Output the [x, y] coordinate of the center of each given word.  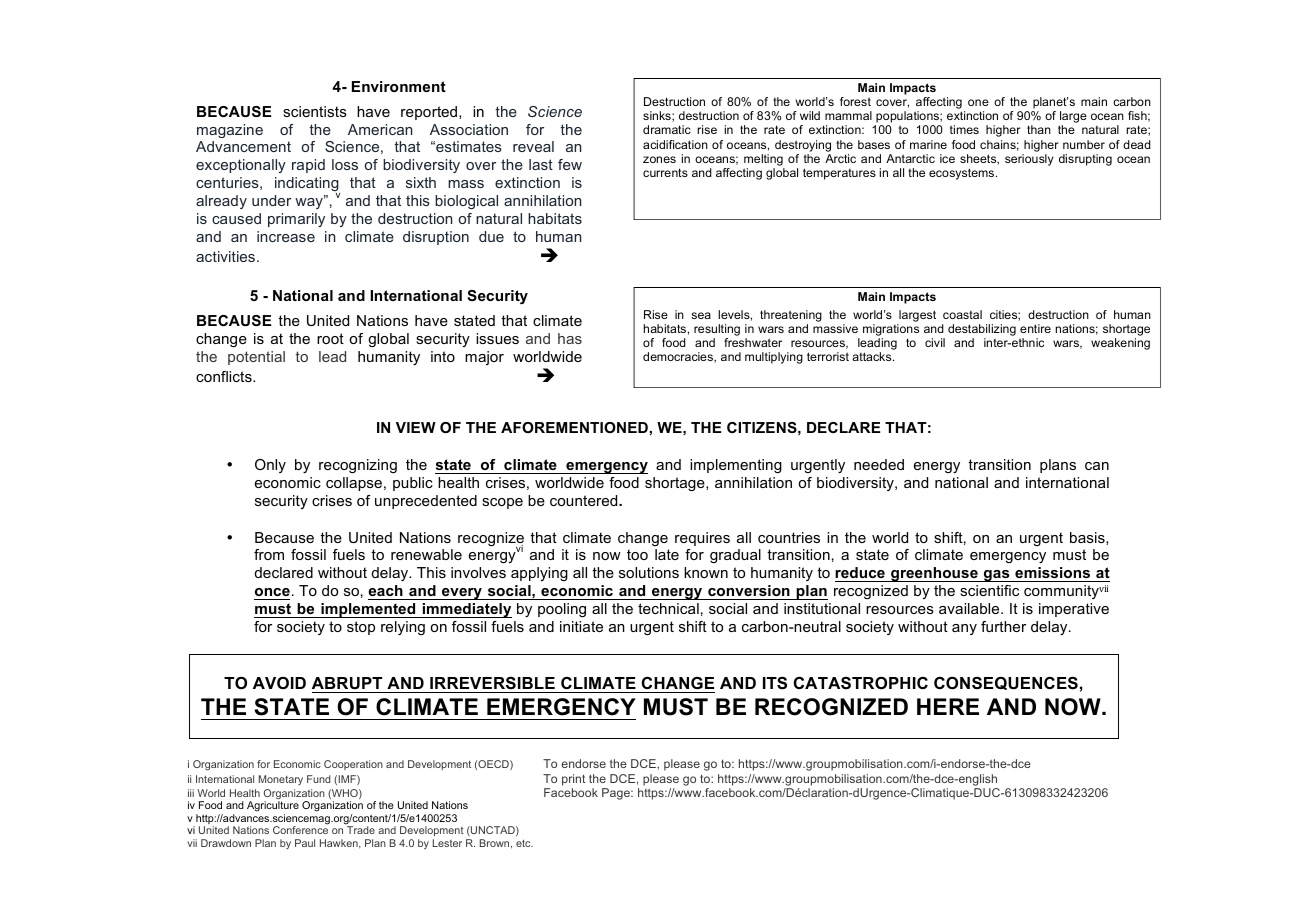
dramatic [667, 129]
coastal [962, 314]
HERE [948, 706]
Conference [300, 830]
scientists [315, 111]
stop [361, 628]
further [1003, 626]
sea [701, 315]
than [1039, 129]
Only [270, 466]
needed [879, 464]
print [573, 780]
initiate [581, 626]
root [330, 338]
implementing [736, 466]
